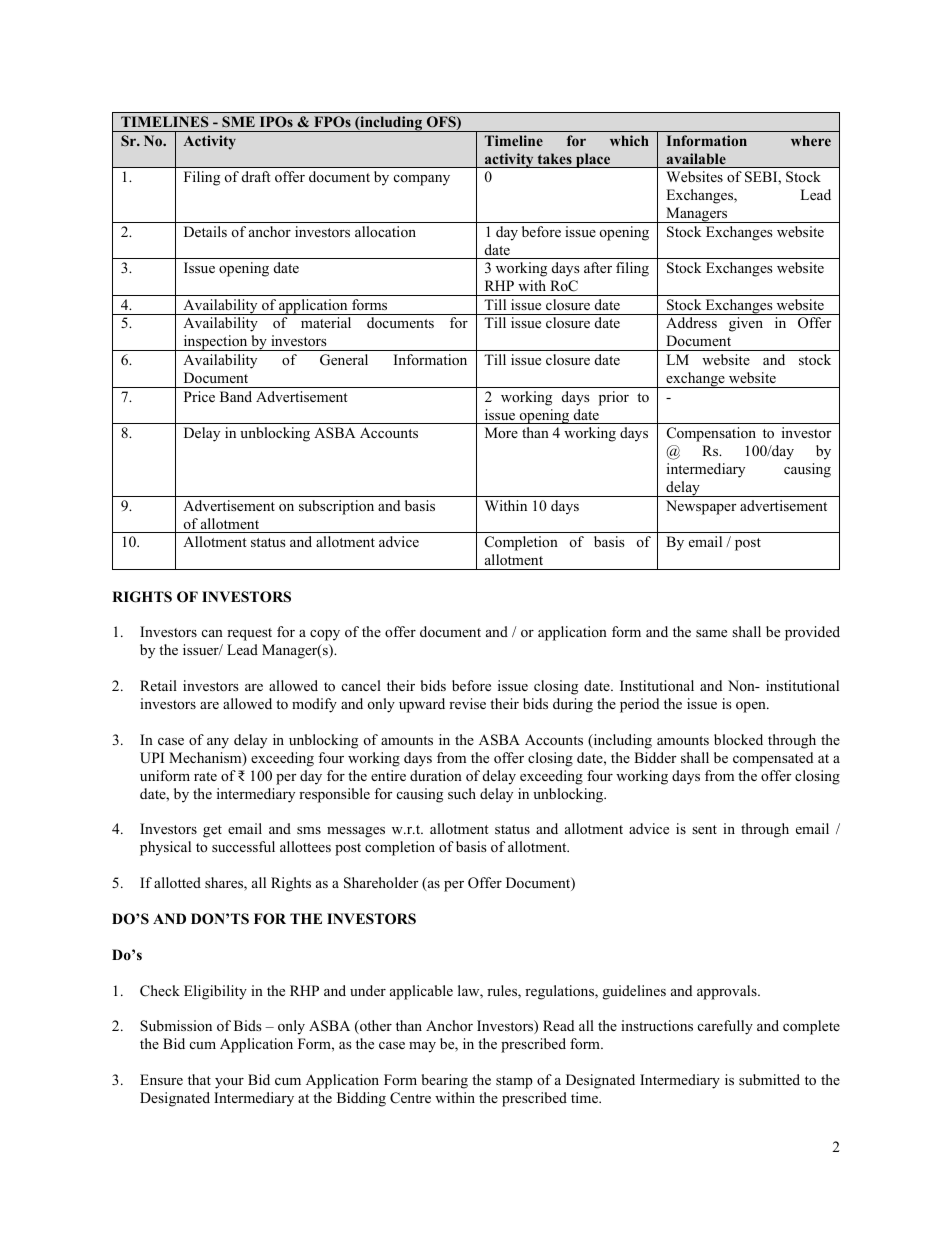 This document has width=952, height=1233. Describe the element at coordinates (701, 507) in the document. I see `Newspaper` at that location.
